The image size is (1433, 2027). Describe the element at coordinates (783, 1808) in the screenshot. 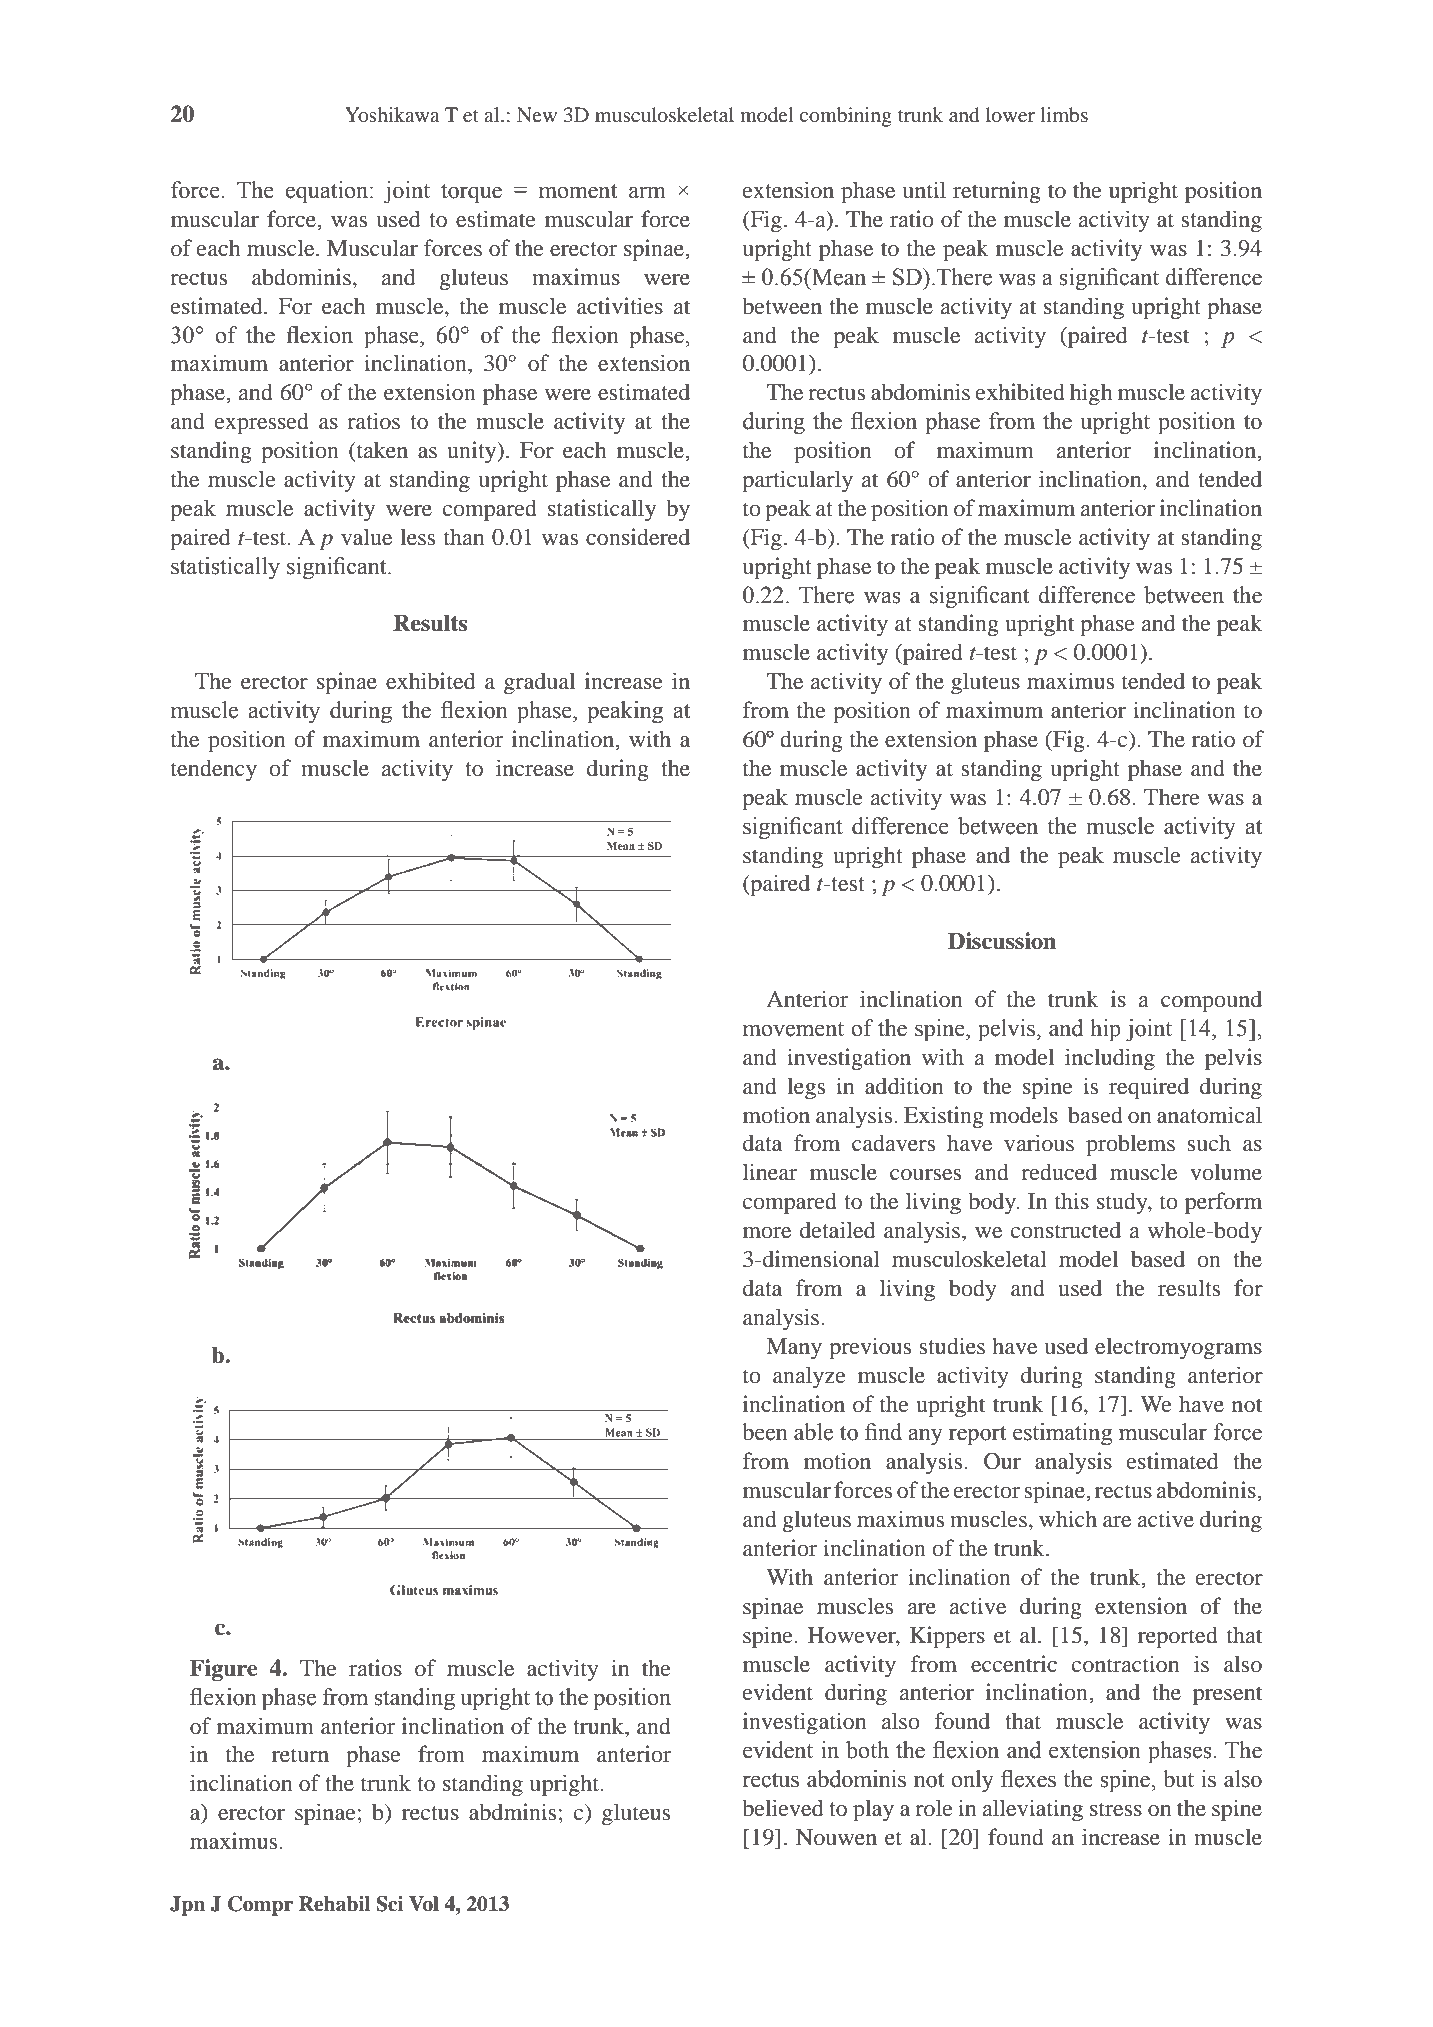

I see `believed` at that location.
